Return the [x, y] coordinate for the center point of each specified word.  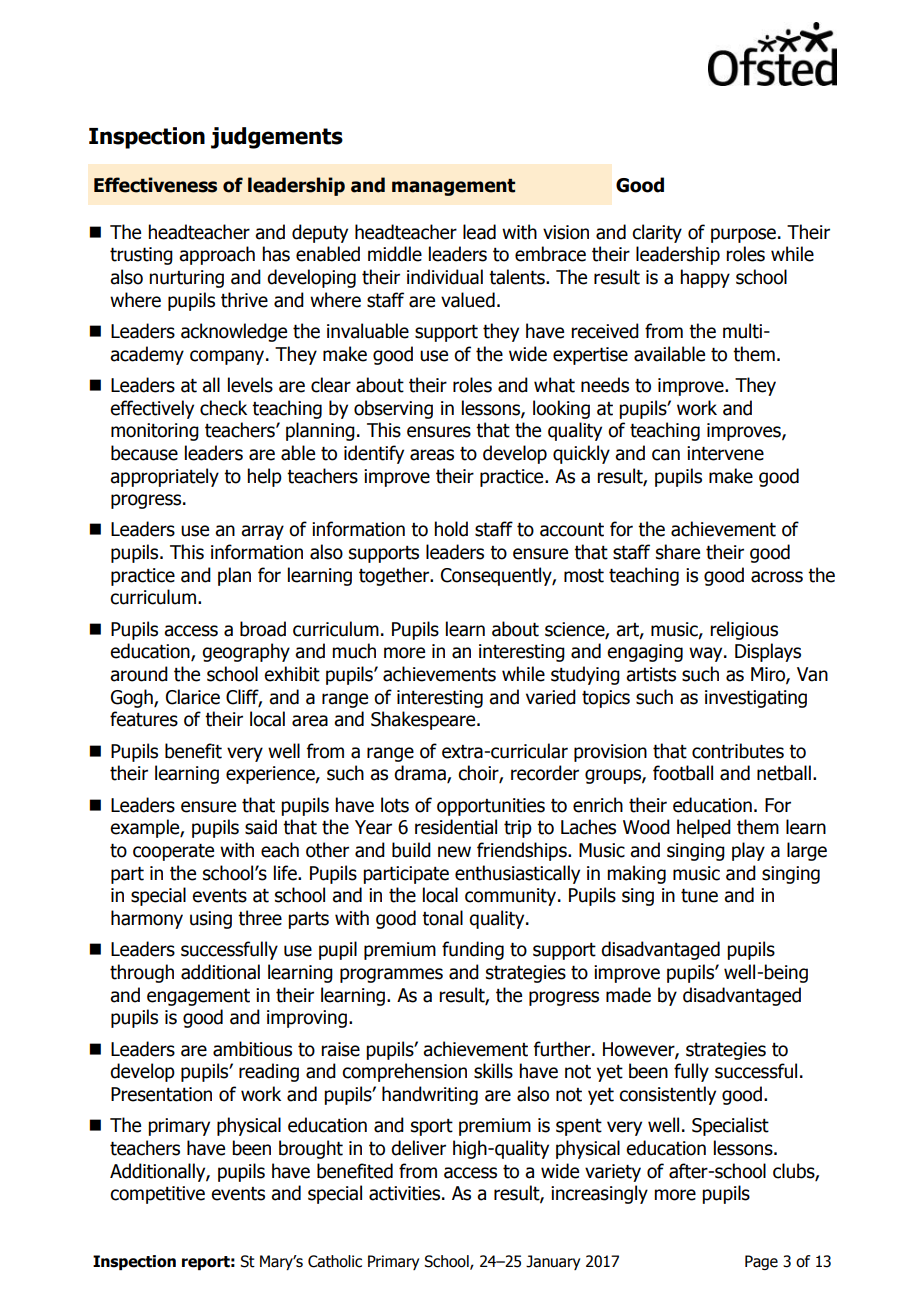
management [453, 187]
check [223, 408]
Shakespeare [424, 720]
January [553, 1262]
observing [393, 409]
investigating [756, 699]
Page [761, 1262]
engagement [198, 997]
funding [473, 950]
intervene [725, 453]
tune [699, 895]
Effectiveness [155, 185]
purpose [743, 235]
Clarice [193, 697]
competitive [157, 1195]
